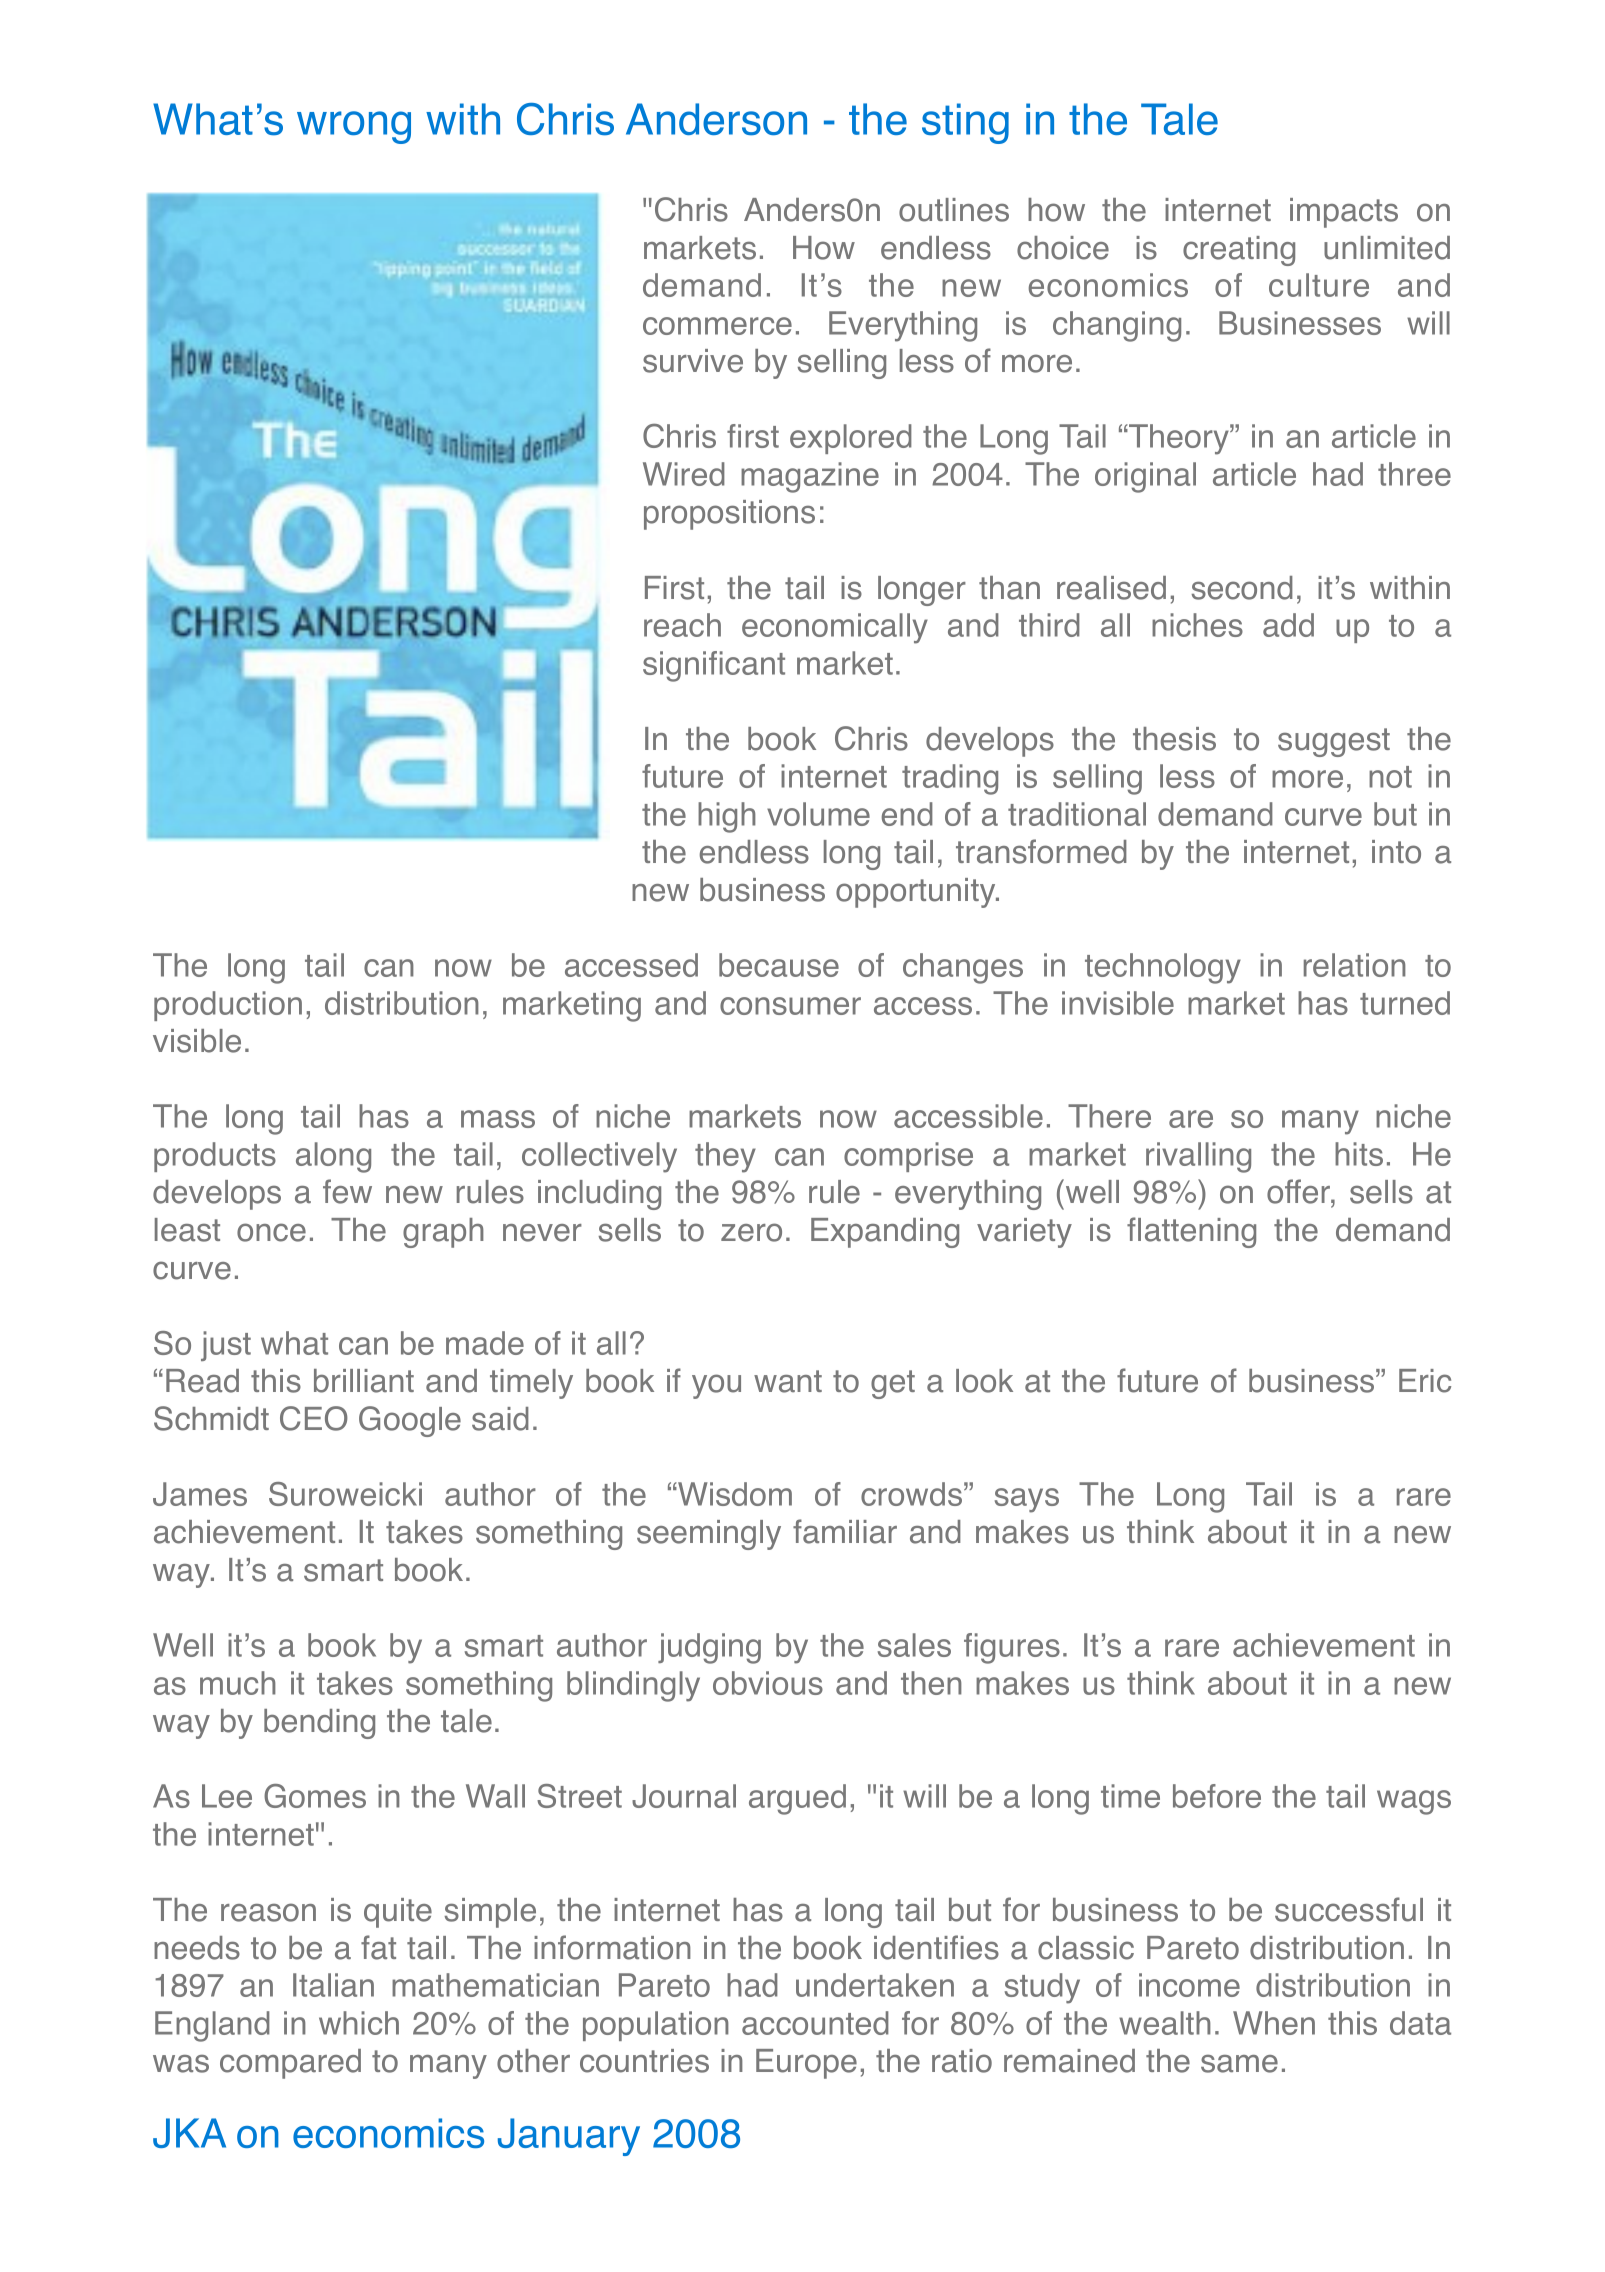  I want to click on outlines, so click(954, 210).
